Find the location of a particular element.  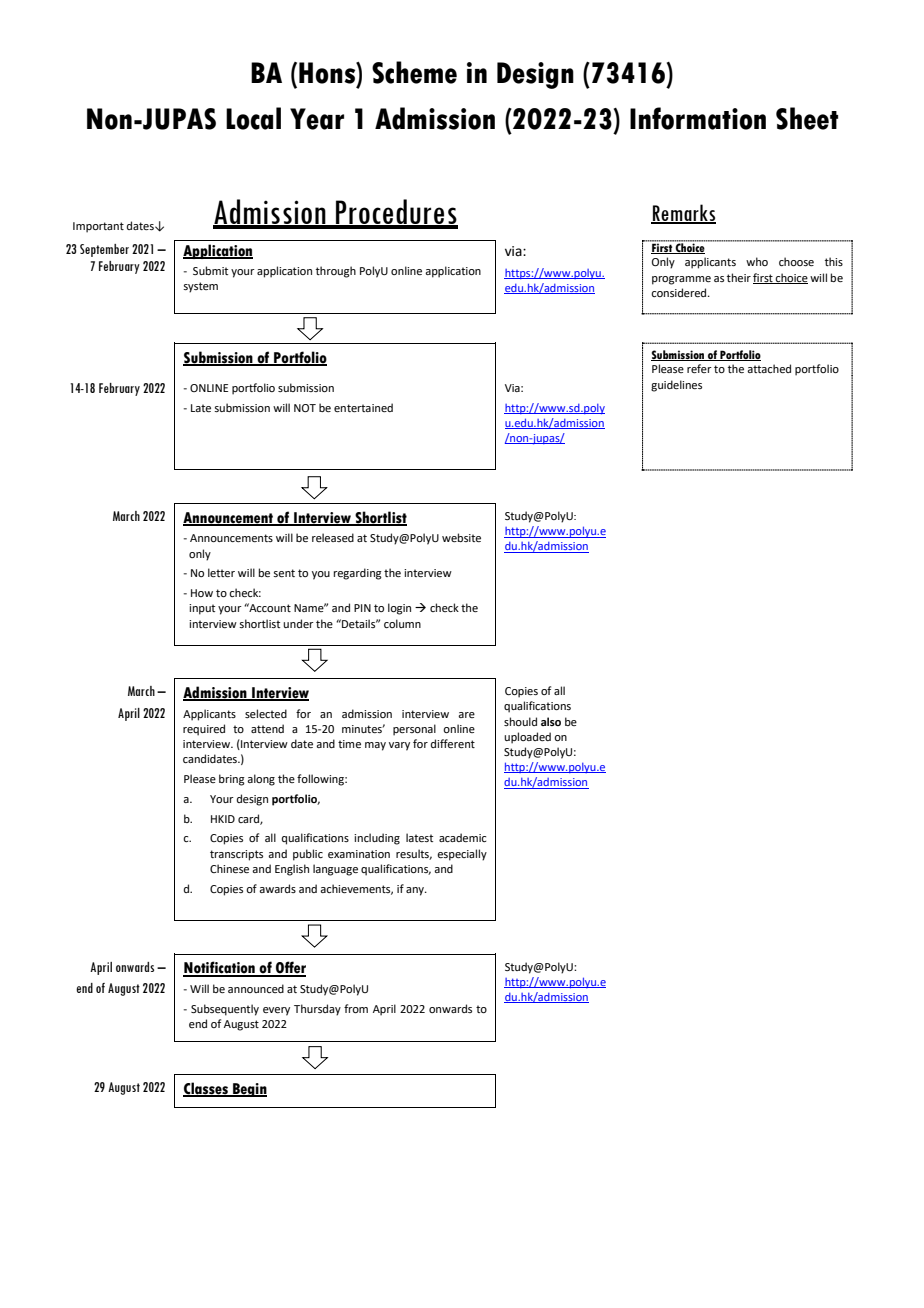

Classes is located at coordinates (206, 1089).
